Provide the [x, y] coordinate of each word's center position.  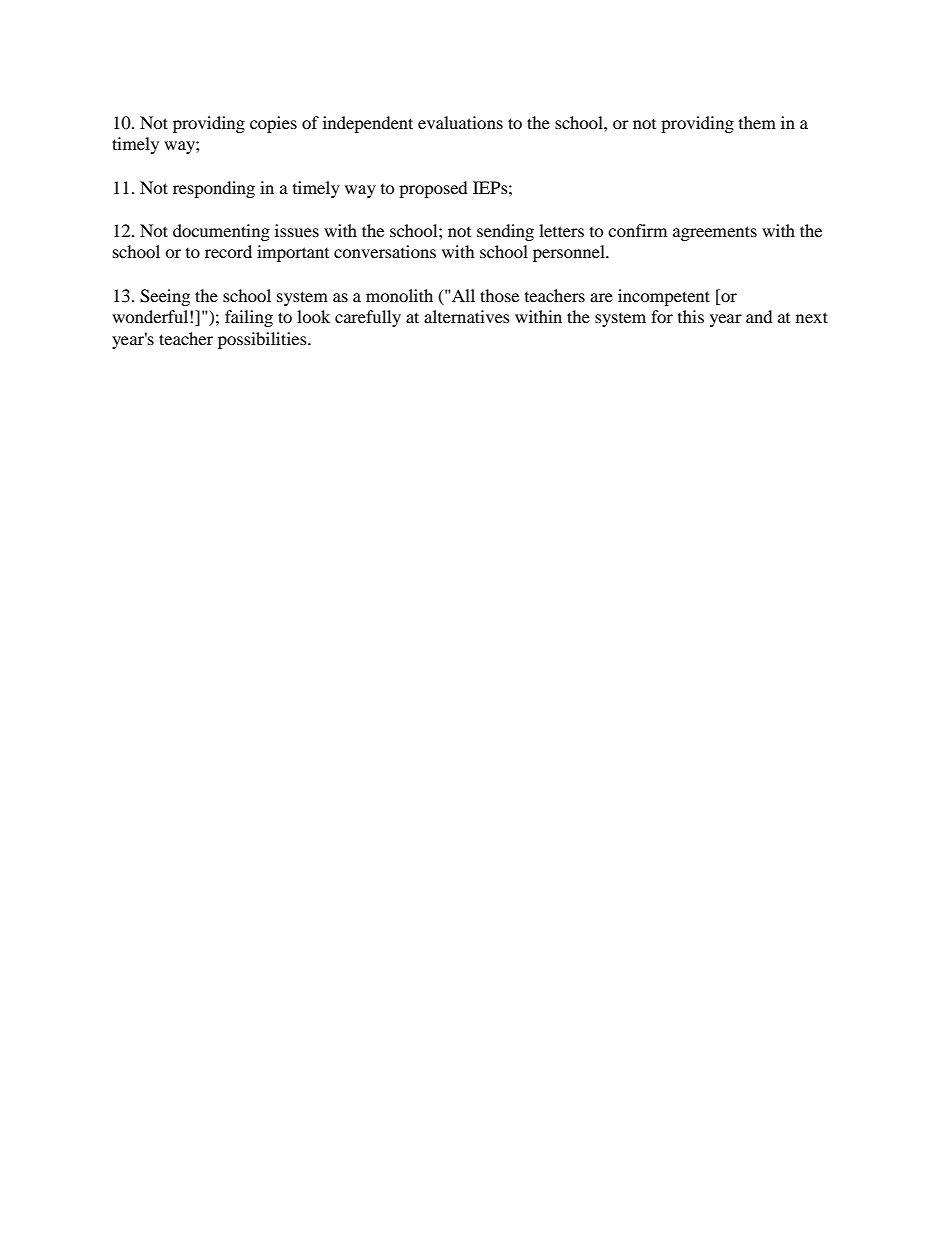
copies [273, 124]
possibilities [263, 340]
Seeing [165, 297]
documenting [221, 232]
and [759, 316]
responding [214, 189]
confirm [637, 230]
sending [505, 232]
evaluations [460, 122]
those [499, 295]
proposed [433, 189]
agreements [715, 233]
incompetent [664, 297]
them [757, 122]
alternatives [467, 316]
